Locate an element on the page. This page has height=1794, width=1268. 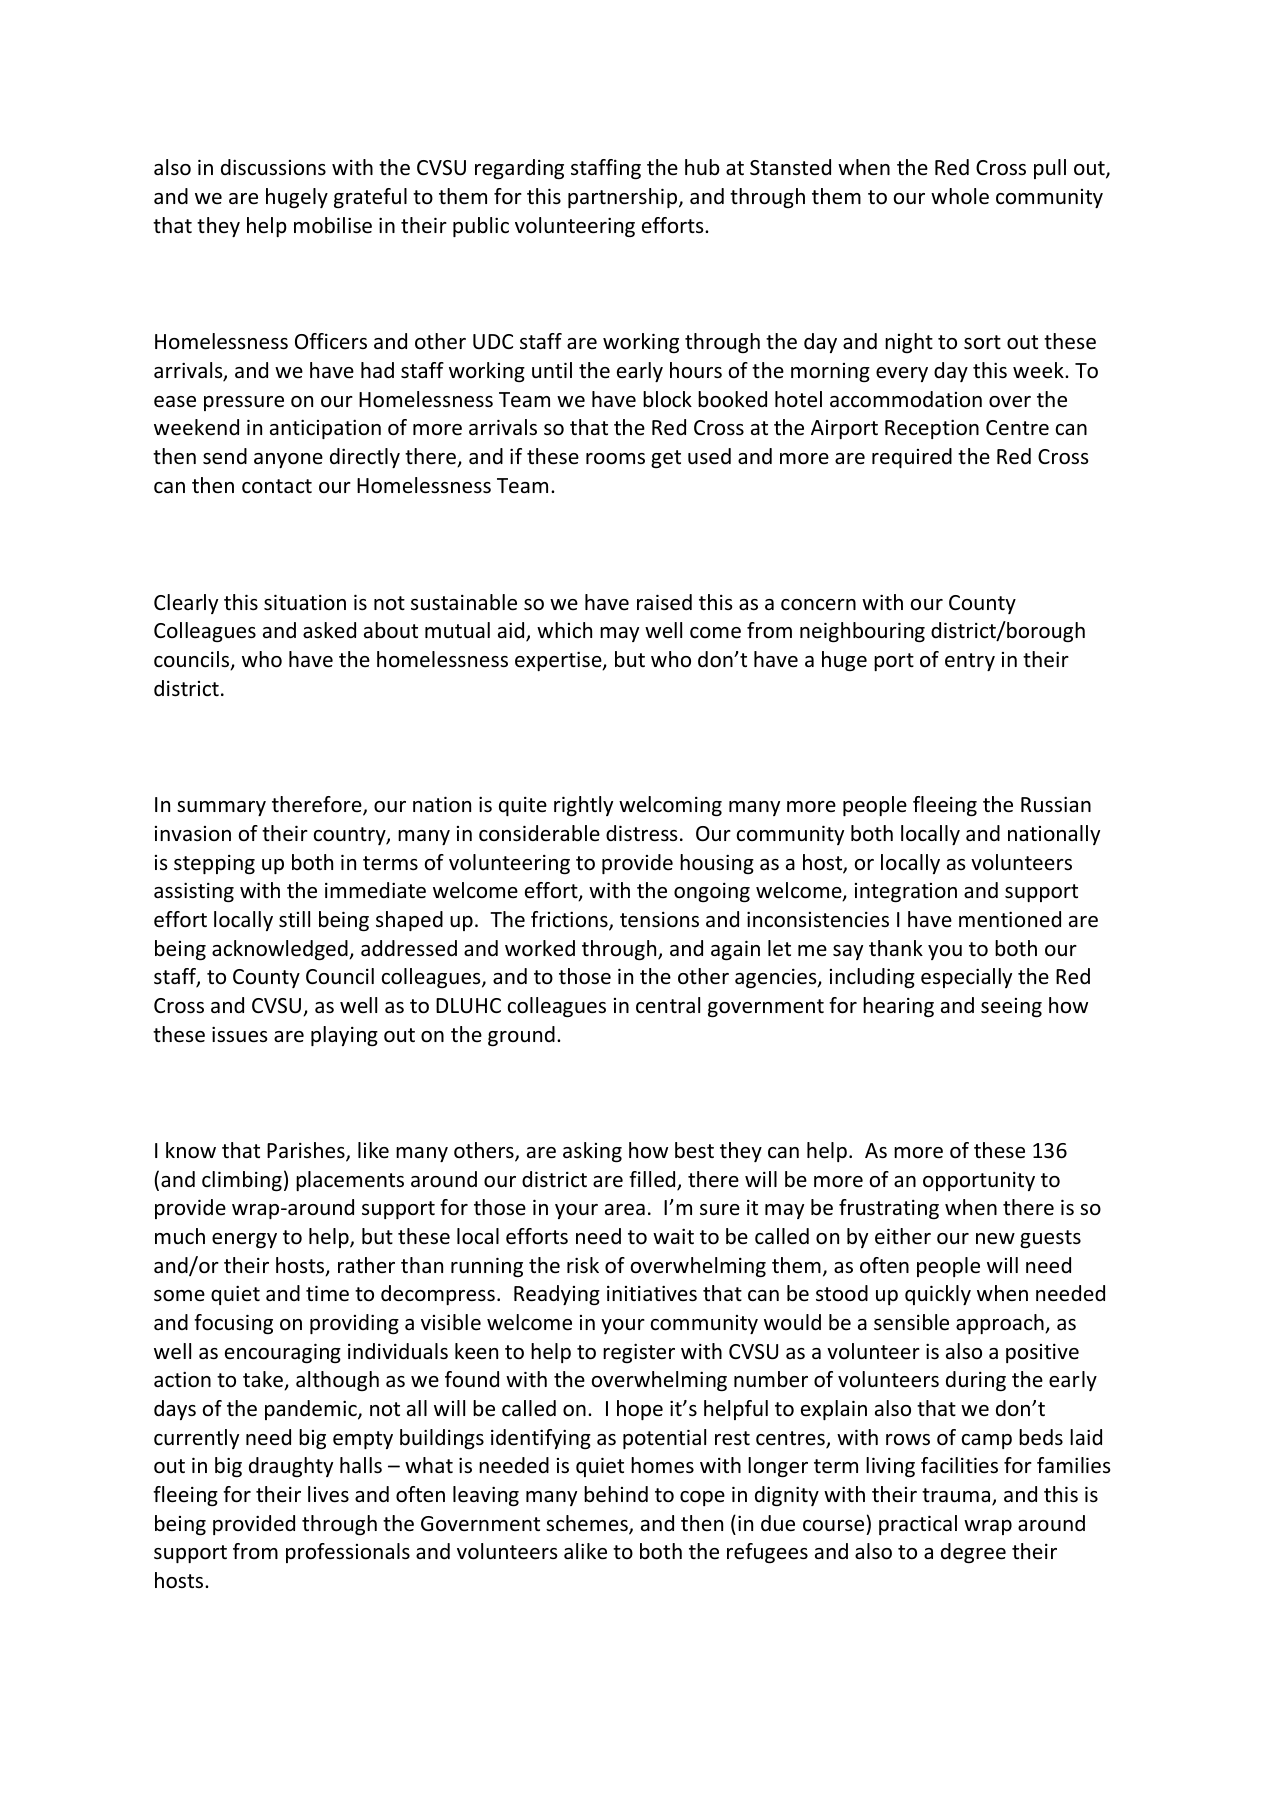
stepping is located at coordinates (214, 864).
